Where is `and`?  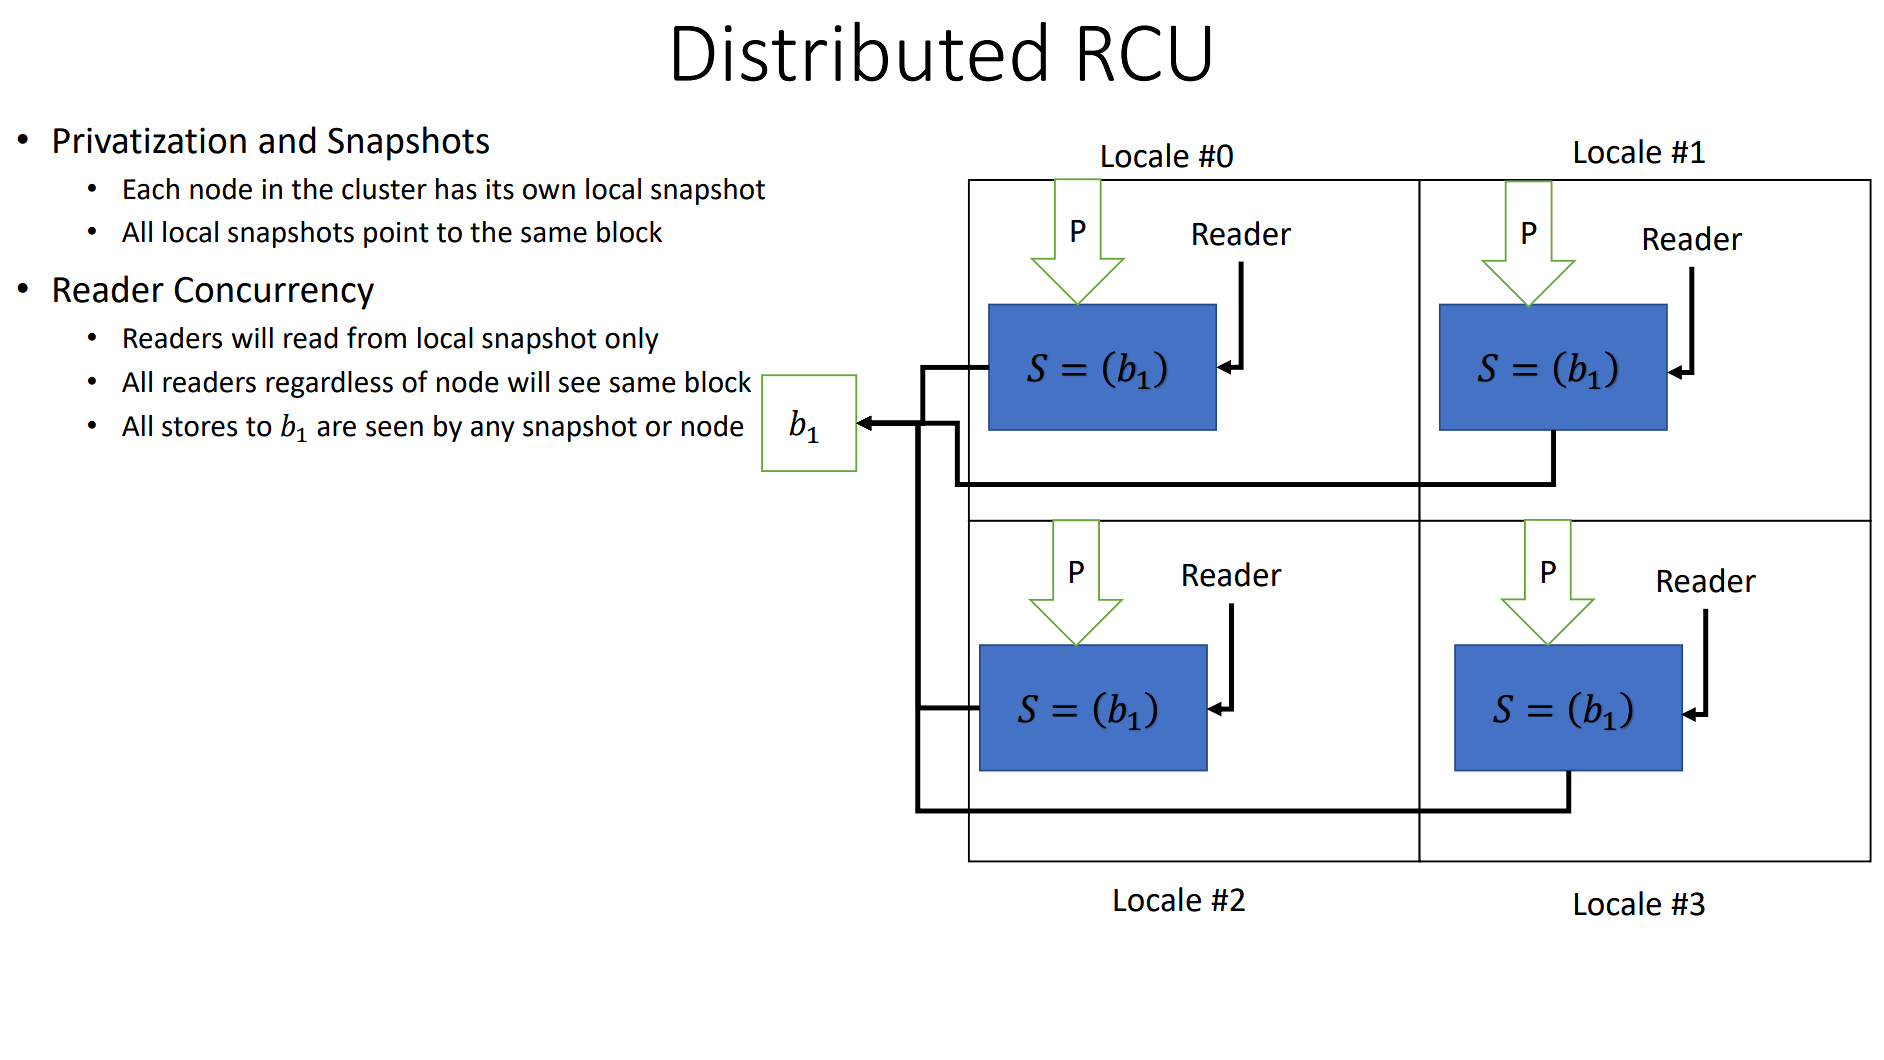 and is located at coordinates (287, 140).
